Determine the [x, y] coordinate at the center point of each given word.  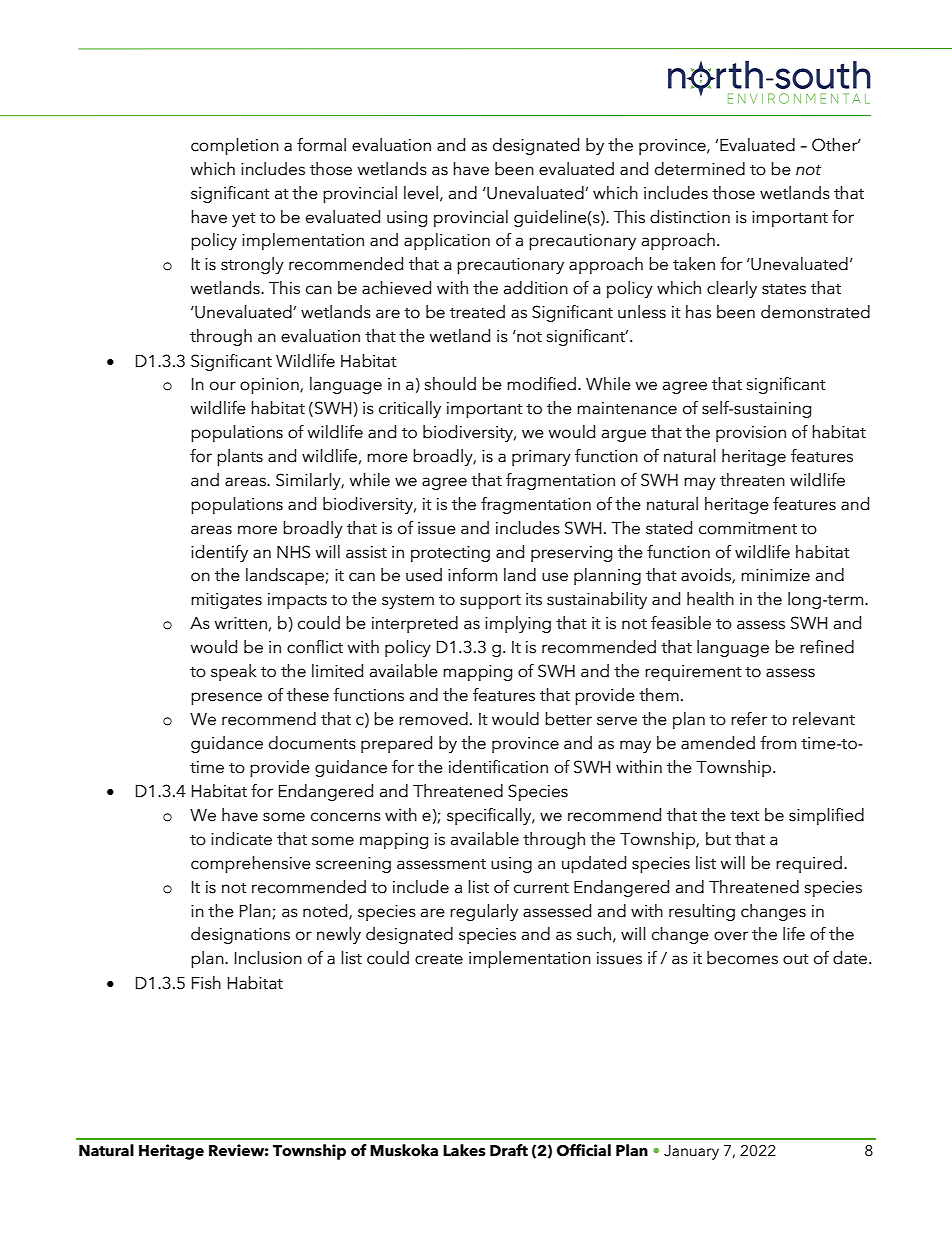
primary [541, 458]
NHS [293, 552]
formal [321, 145]
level [421, 193]
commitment [748, 528]
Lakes [464, 1150]
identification [498, 767]
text [745, 816]
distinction [690, 217]
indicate [241, 839]
